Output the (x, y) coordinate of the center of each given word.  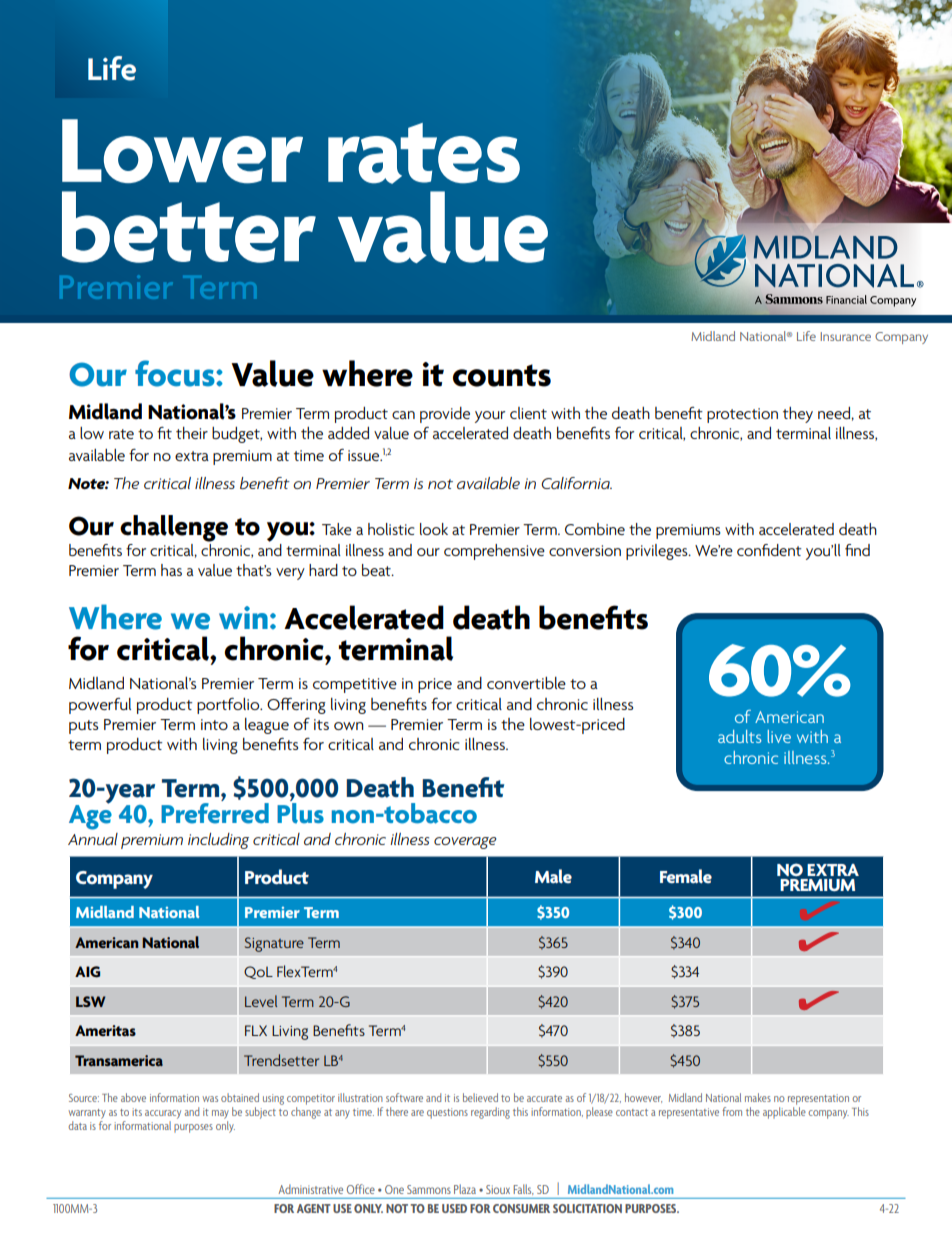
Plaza (465, 1189)
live (779, 736)
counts (502, 375)
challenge (174, 528)
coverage (465, 843)
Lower (182, 151)
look (434, 529)
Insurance (845, 336)
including (218, 841)
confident (769, 550)
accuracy (163, 1114)
